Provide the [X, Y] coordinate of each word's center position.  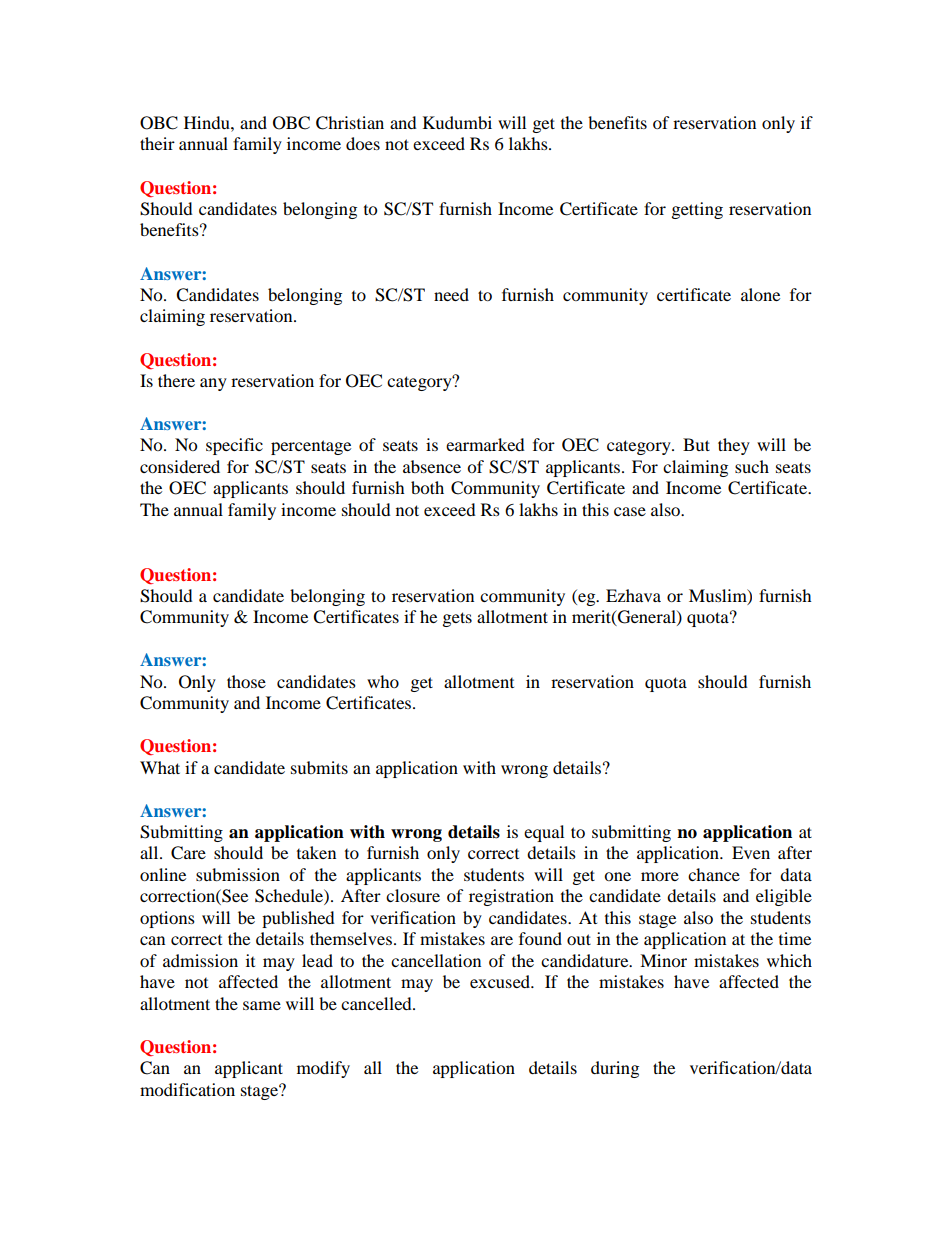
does [363, 143]
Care [188, 853]
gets [457, 619]
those [246, 681]
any [213, 384]
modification [187, 1089]
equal [544, 833]
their [157, 143]
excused [501, 981]
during [615, 1069]
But [696, 444]
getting [697, 210]
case [630, 511]
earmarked [485, 444]
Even [751, 852]
